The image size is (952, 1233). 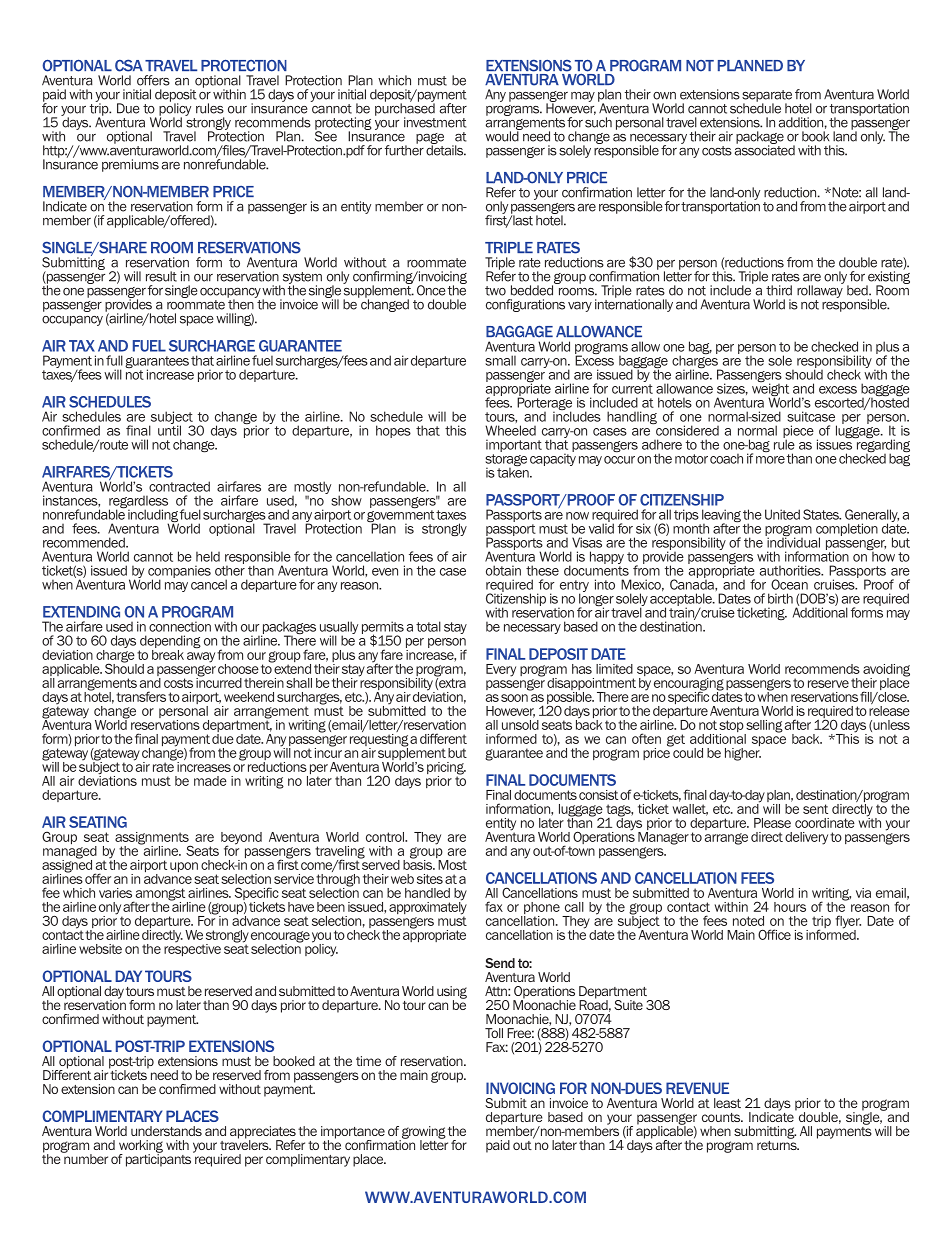 I want to click on then, so click(x=241, y=303).
